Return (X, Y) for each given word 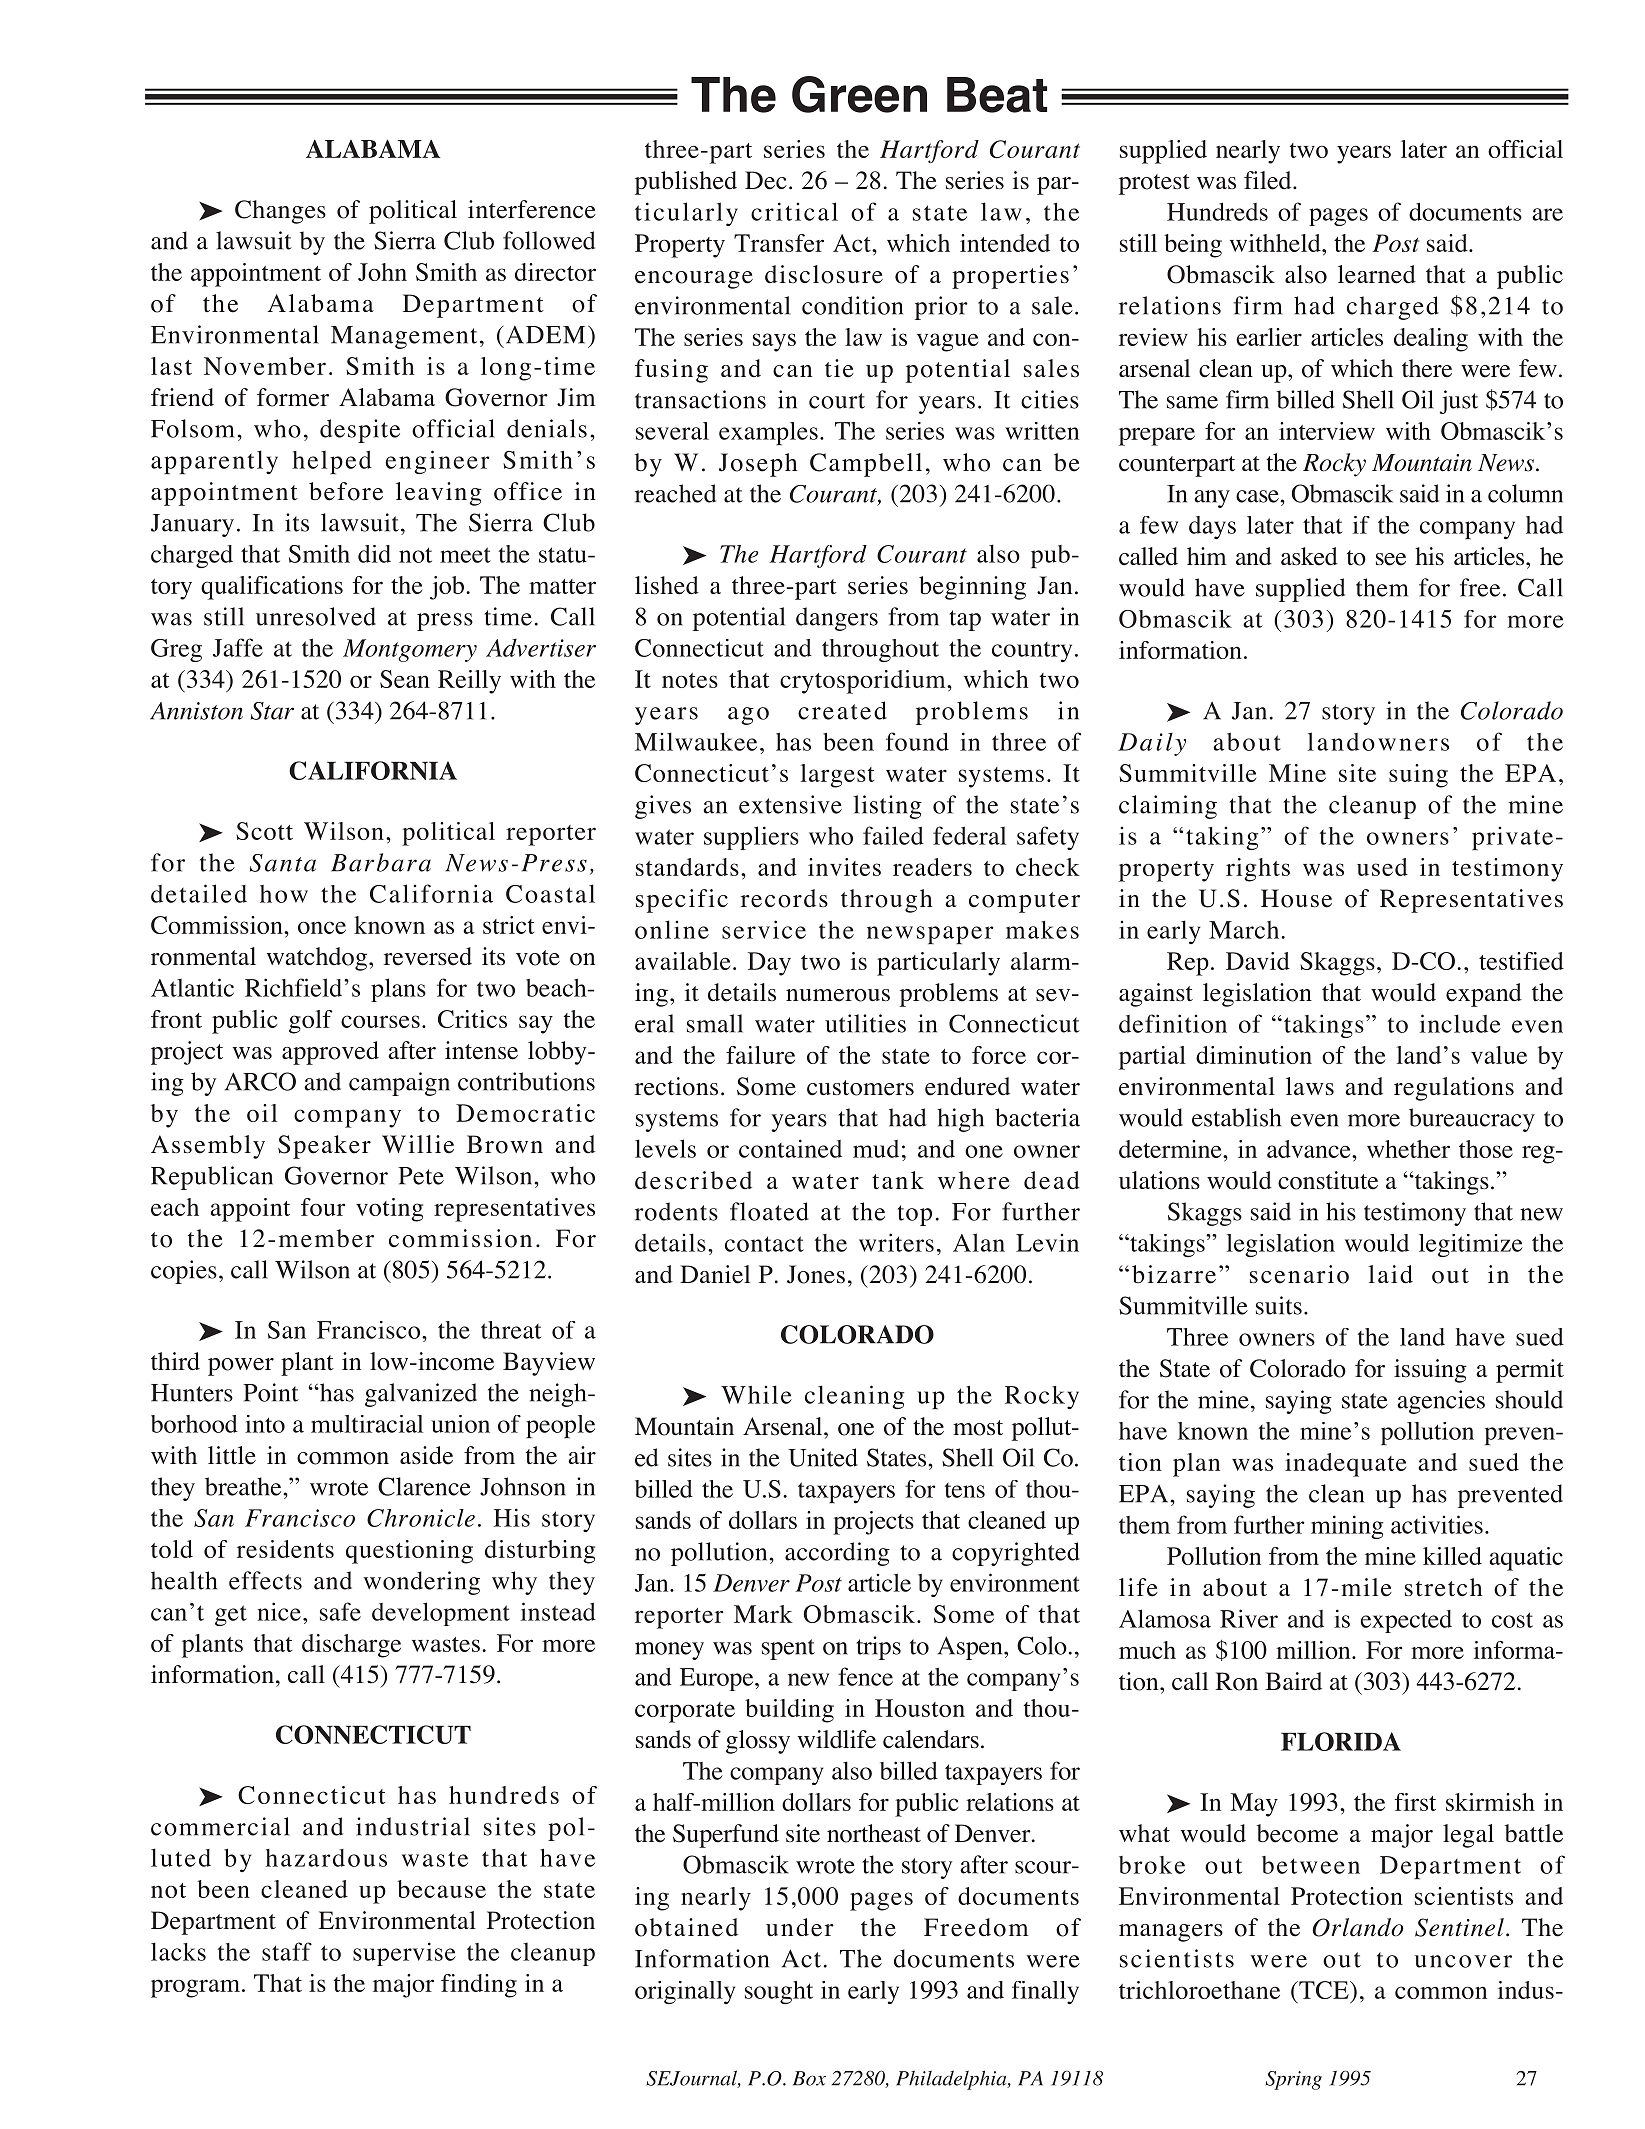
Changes (280, 212)
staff (287, 1951)
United (823, 1457)
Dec (766, 180)
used (1382, 867)
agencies (1441, 1402)
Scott (264, 831)
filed (1269, 180)
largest (837, 776)
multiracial (367, 1424)
